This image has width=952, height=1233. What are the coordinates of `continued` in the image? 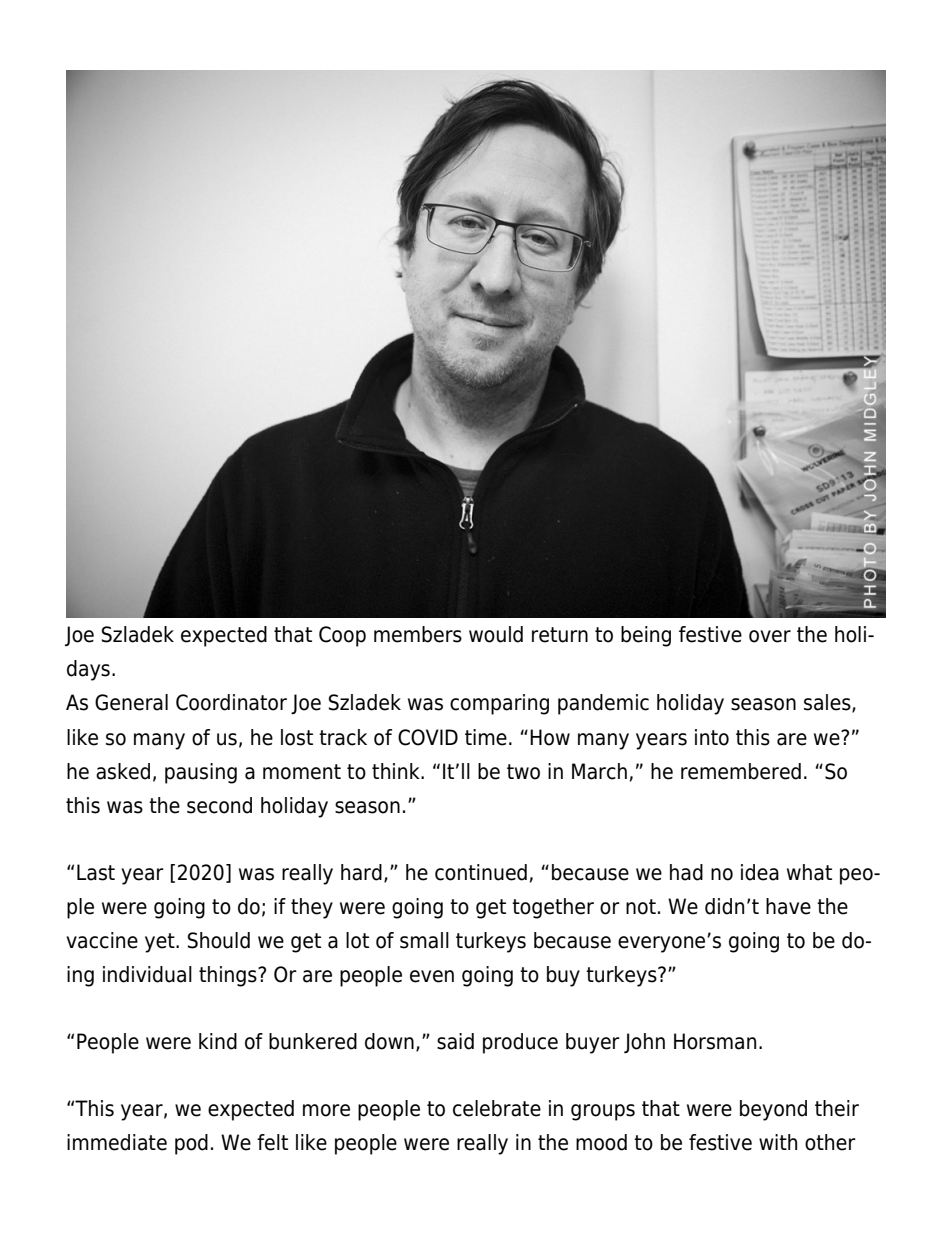 It's located at (481, 872).
